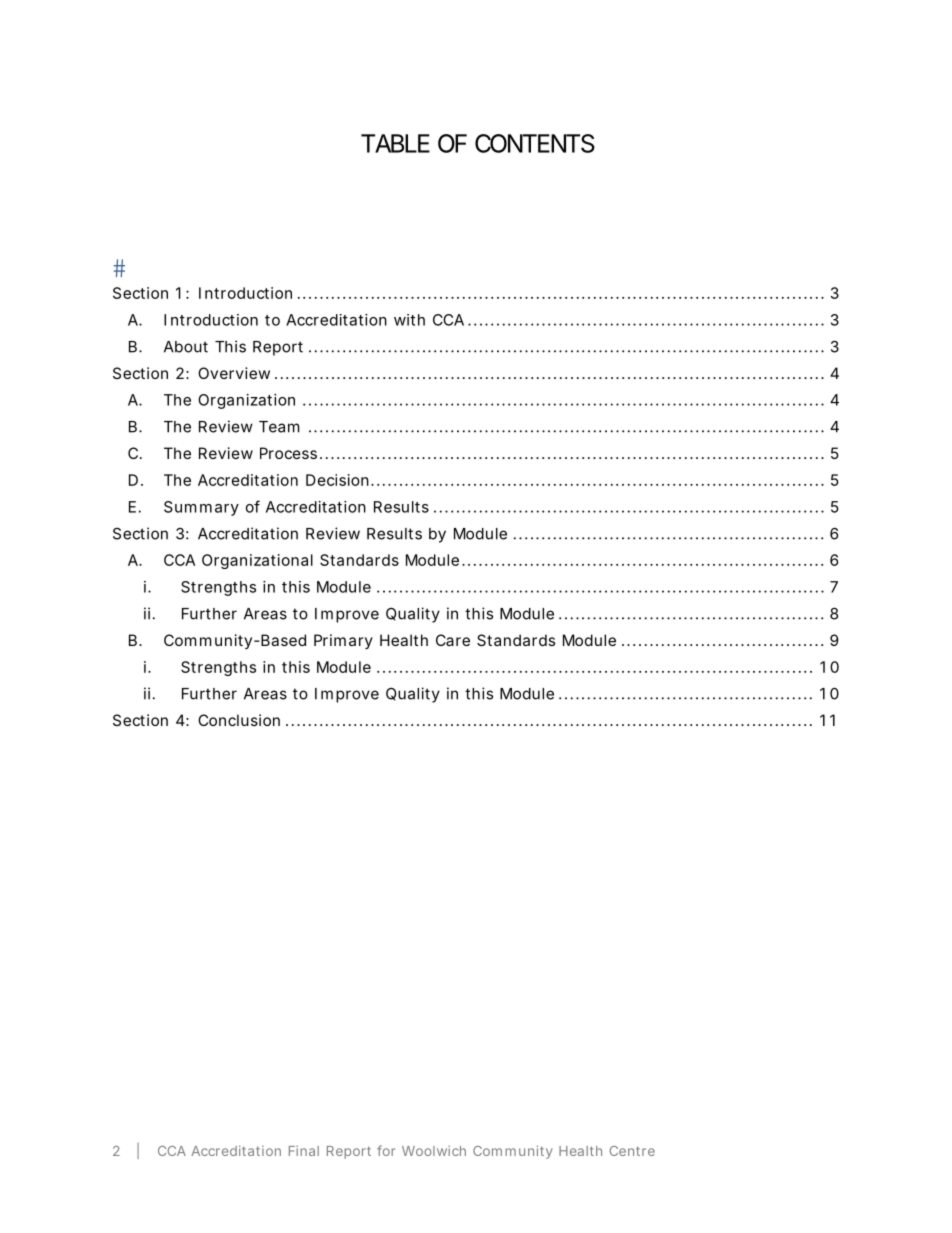 The height and width of the page is (1233, 952). What do you see at coordinates (201, 508) in the page?
I see `Summary` at bounding box center [201, 508].
